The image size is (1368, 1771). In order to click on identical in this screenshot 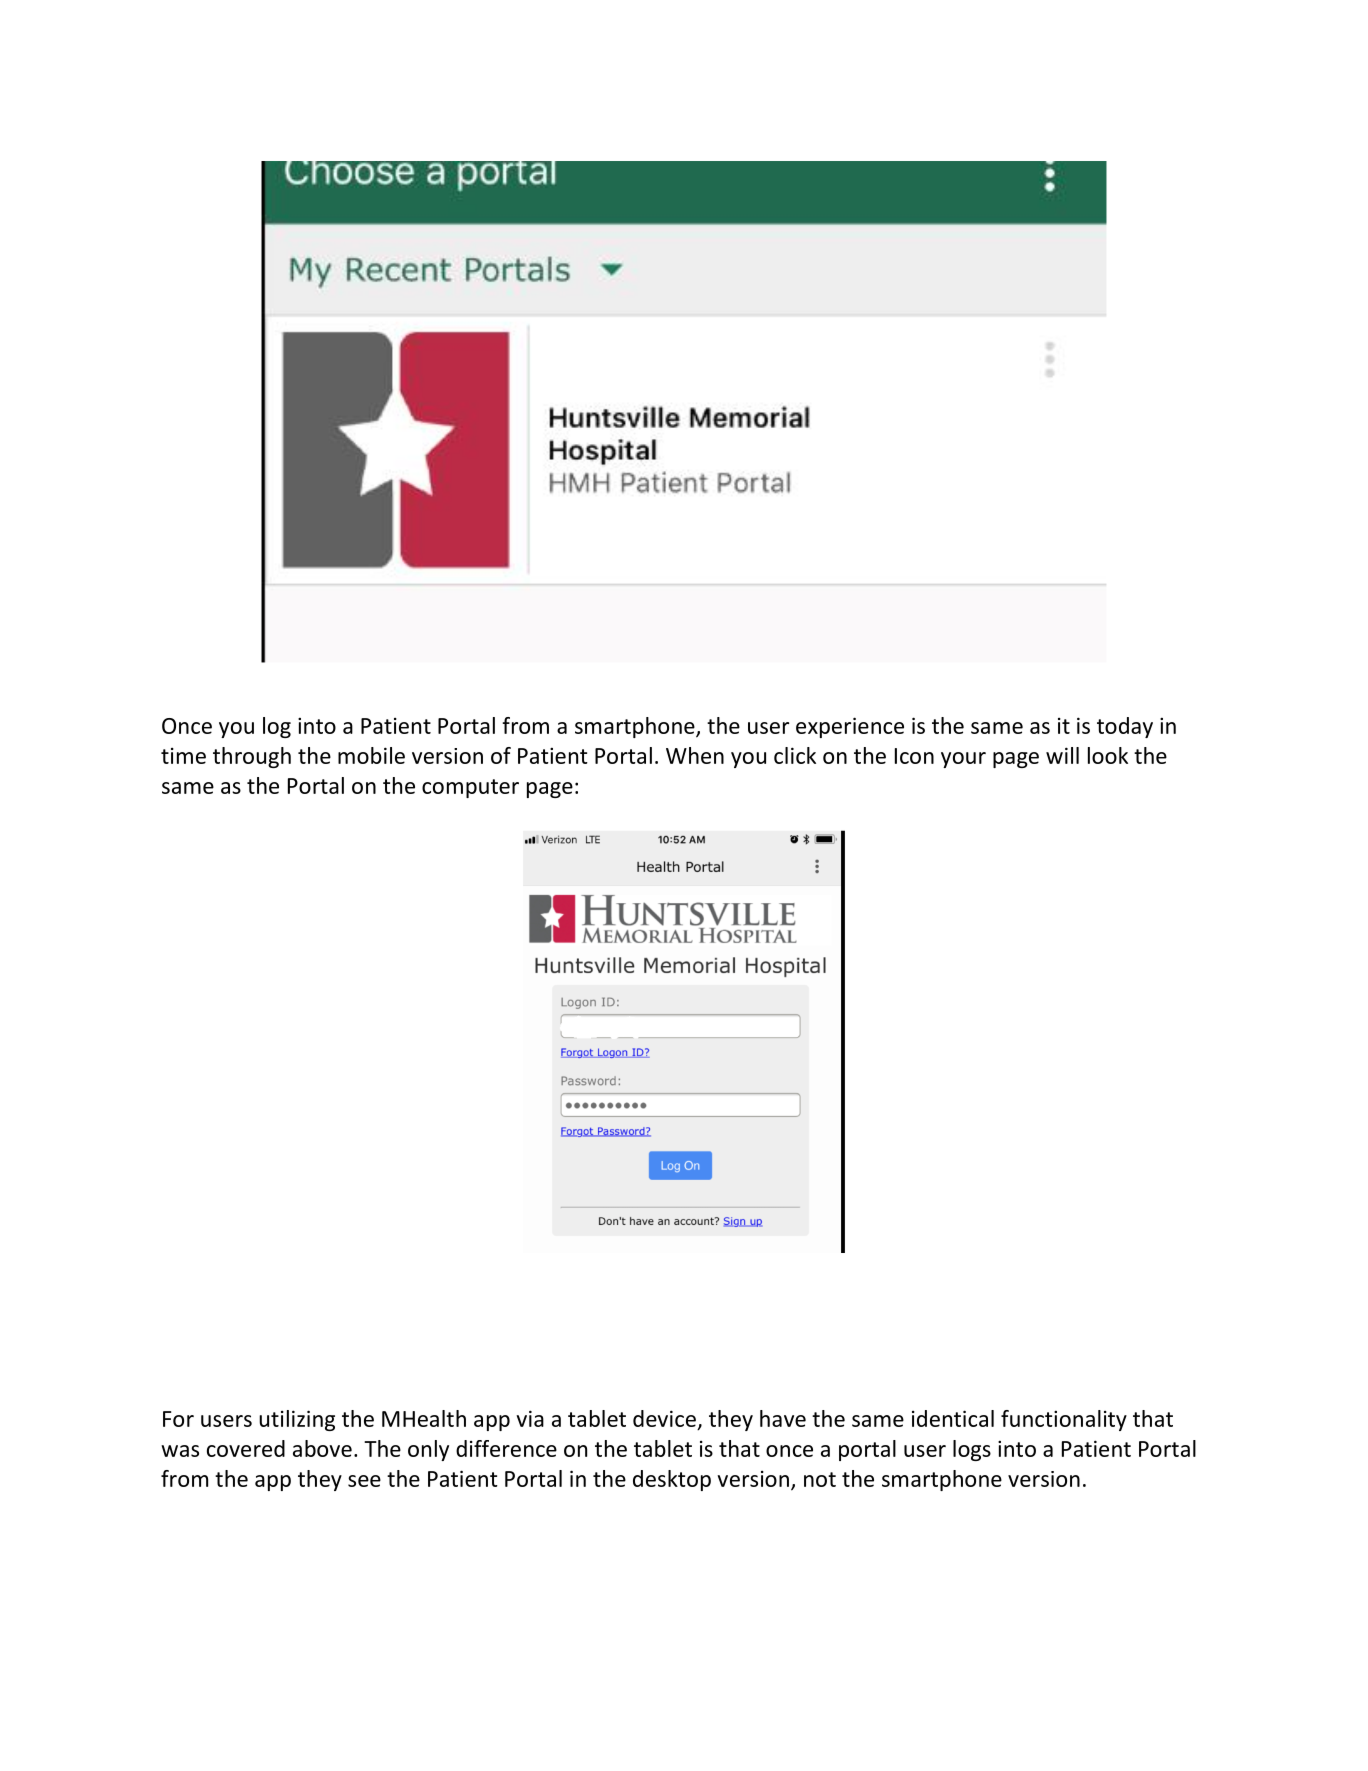, I will do `click(953, 1418)`.
